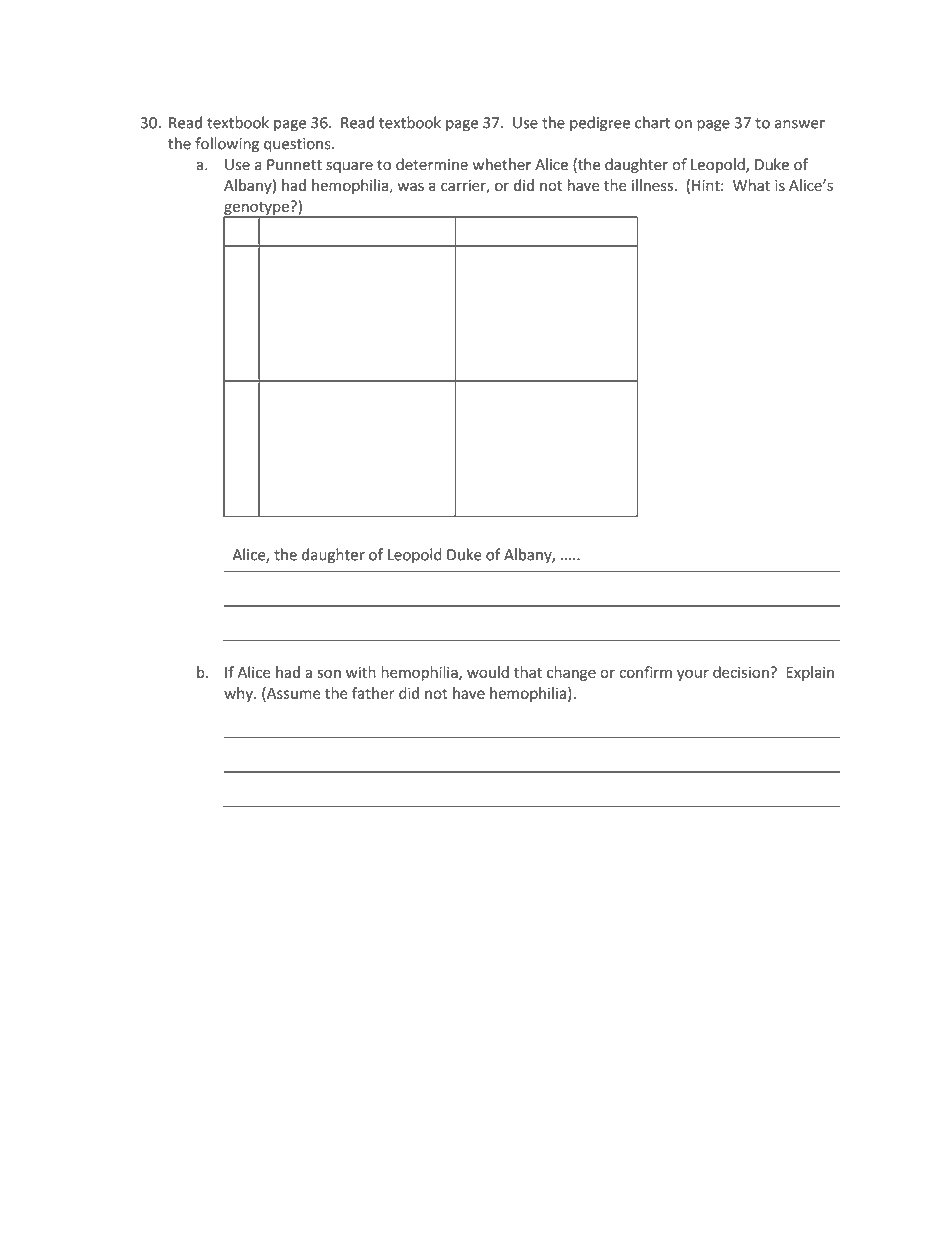  Describe the element at coordinates (361, 672) in the screenshot. I see `with` at that location.
